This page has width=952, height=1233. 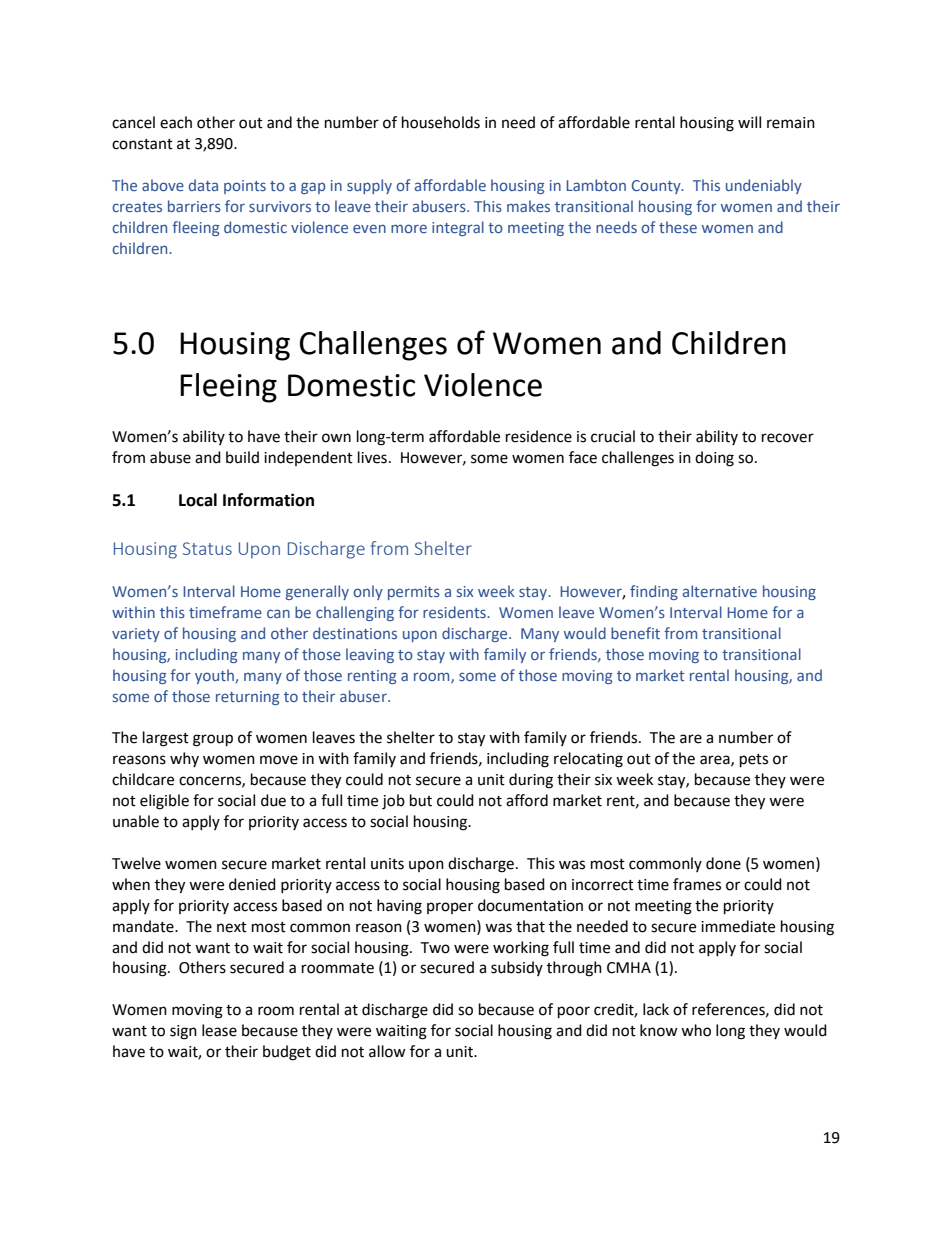 I want to click on will, so click(x=749, y=122).
